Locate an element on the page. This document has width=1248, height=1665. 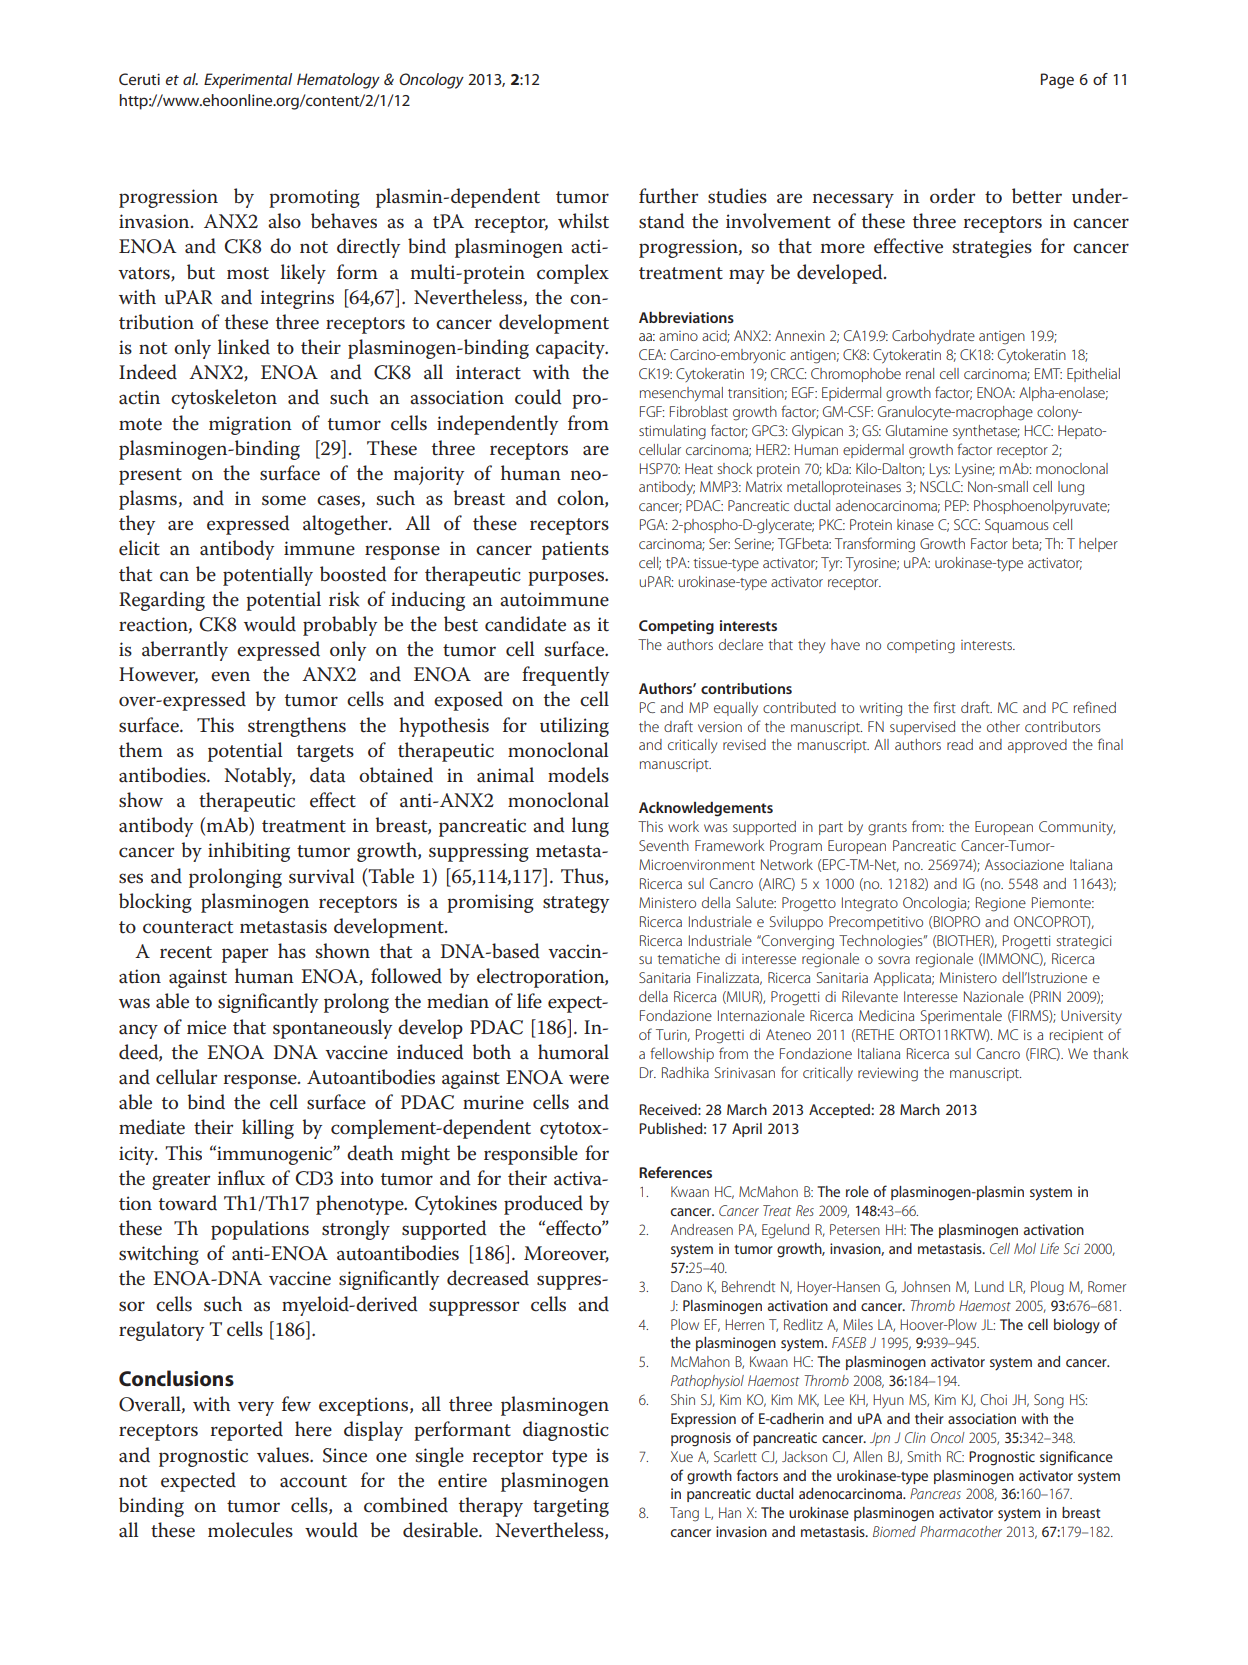
FGF is located at coordinates (652, 411).
